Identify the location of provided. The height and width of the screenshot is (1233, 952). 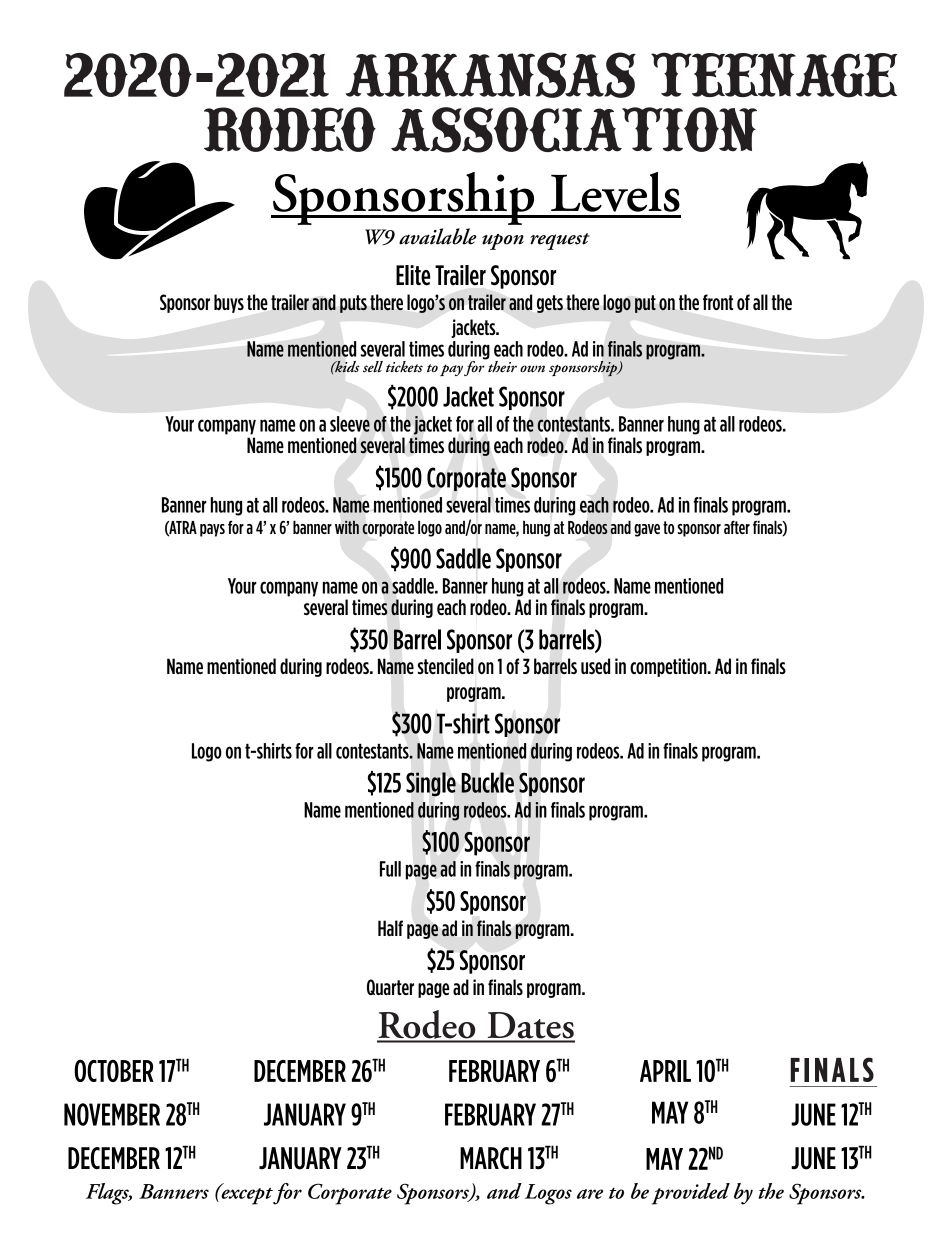
(691, 1194).
